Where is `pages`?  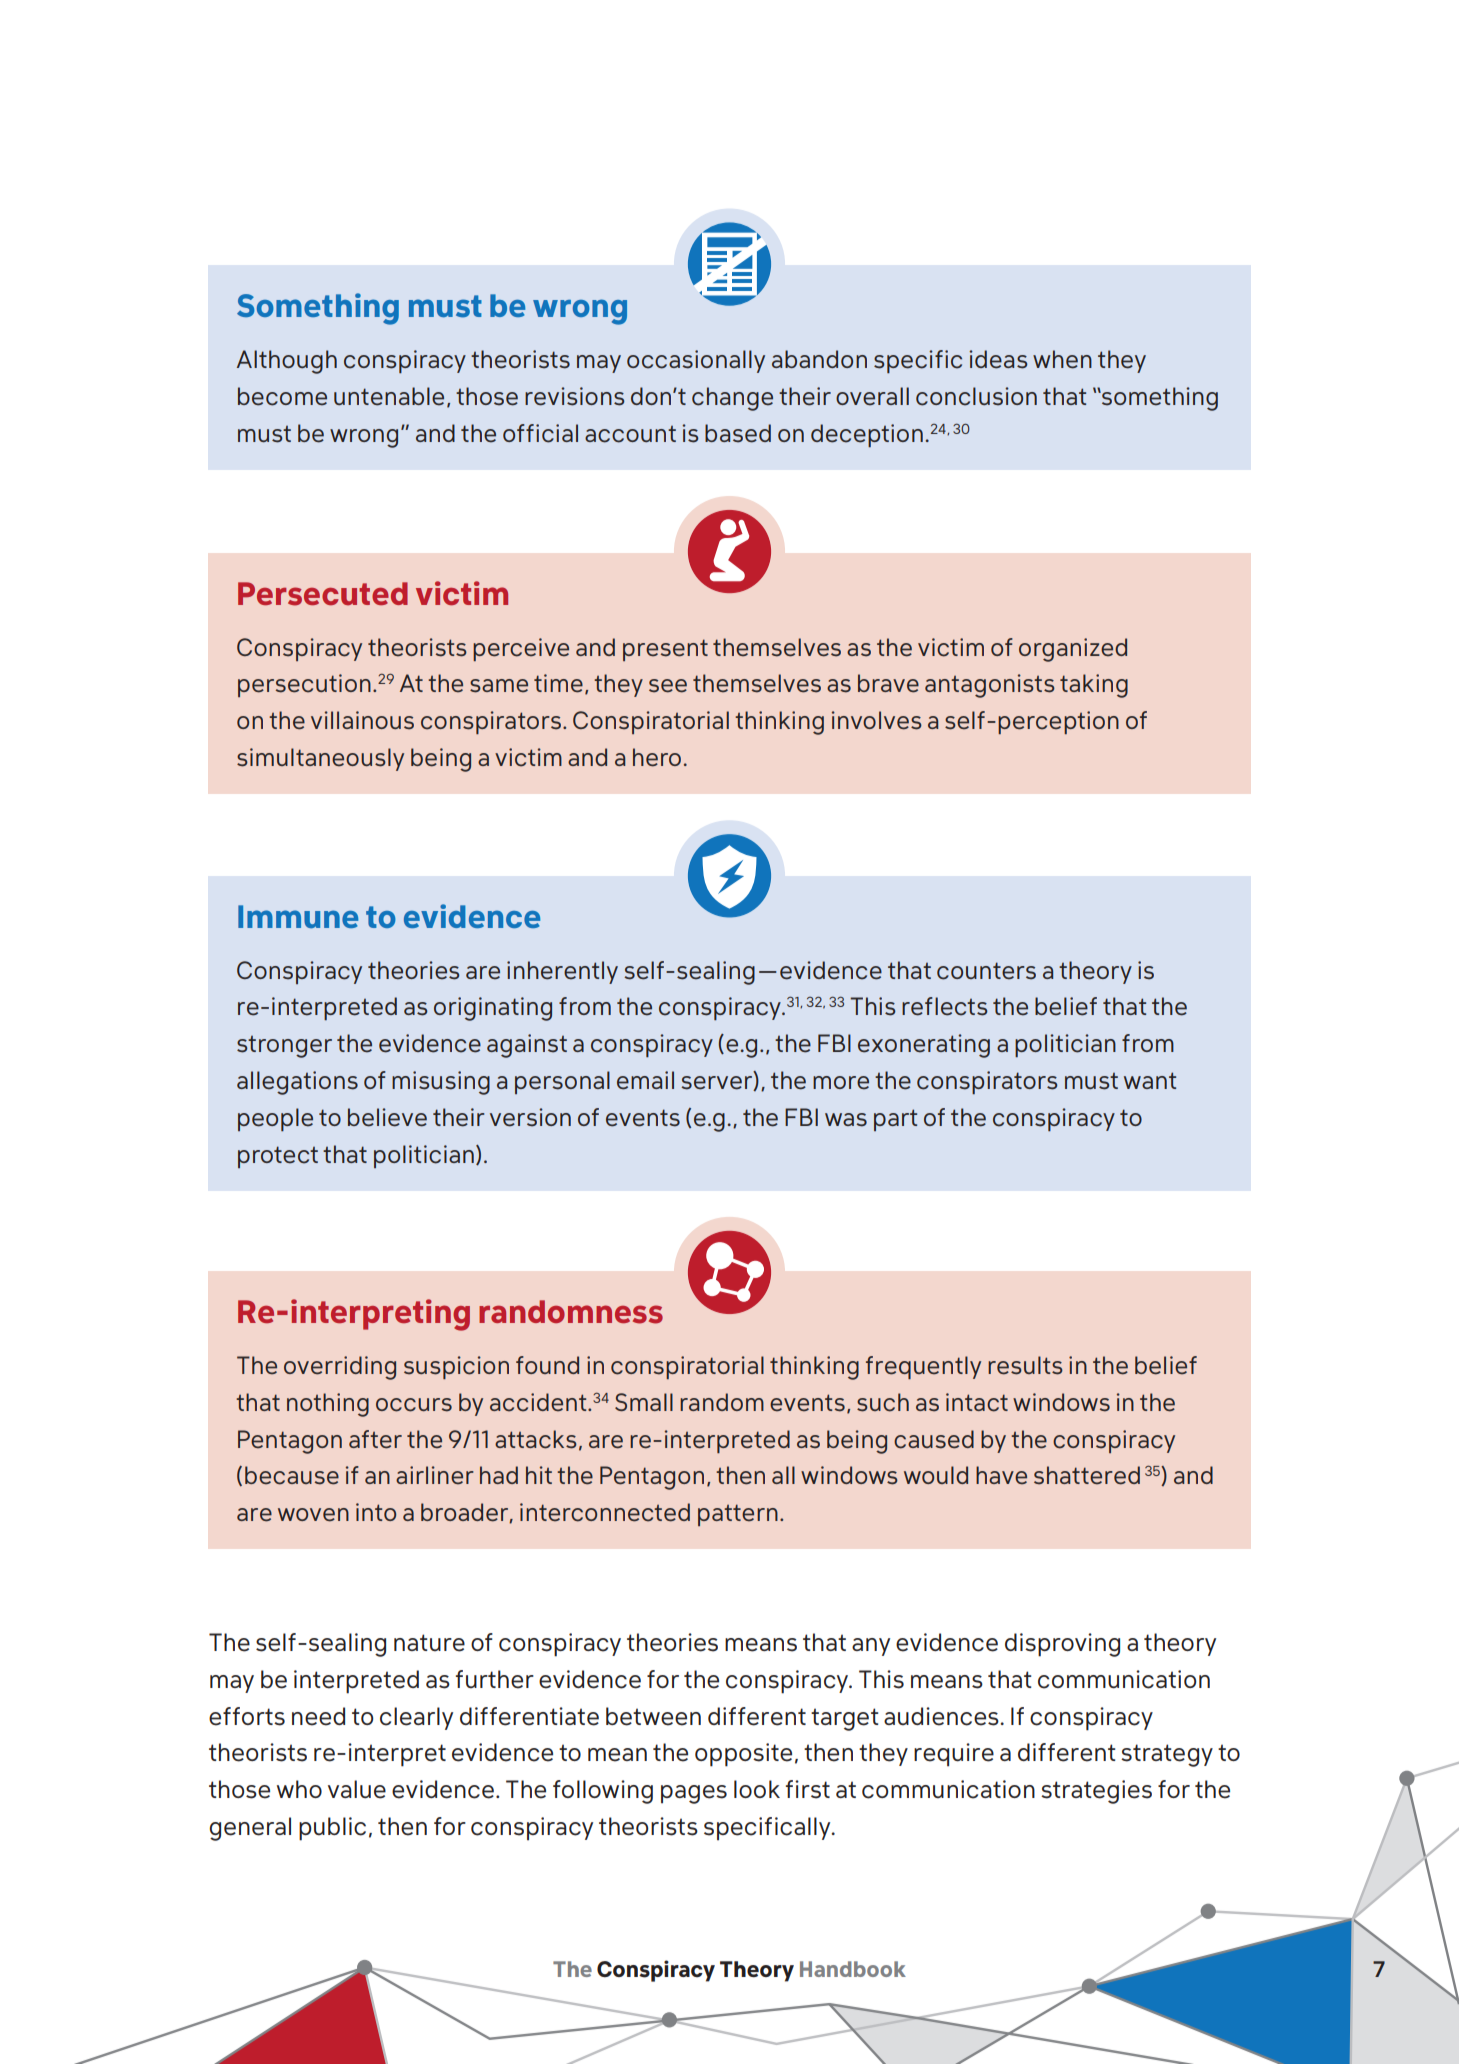
pages is located at coordinates (694, 1794).
